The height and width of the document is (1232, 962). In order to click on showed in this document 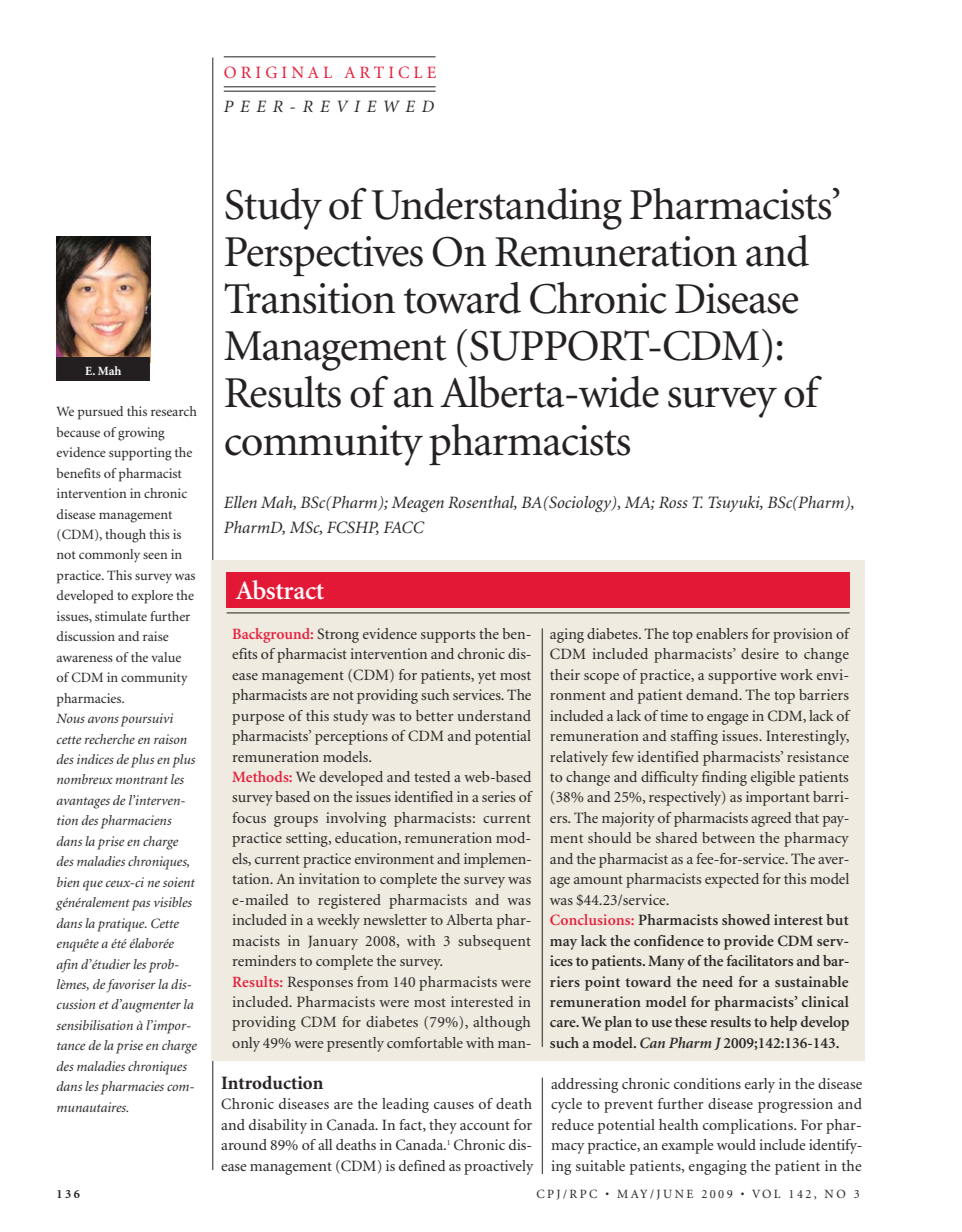, I will do `click(746, 919)`.
